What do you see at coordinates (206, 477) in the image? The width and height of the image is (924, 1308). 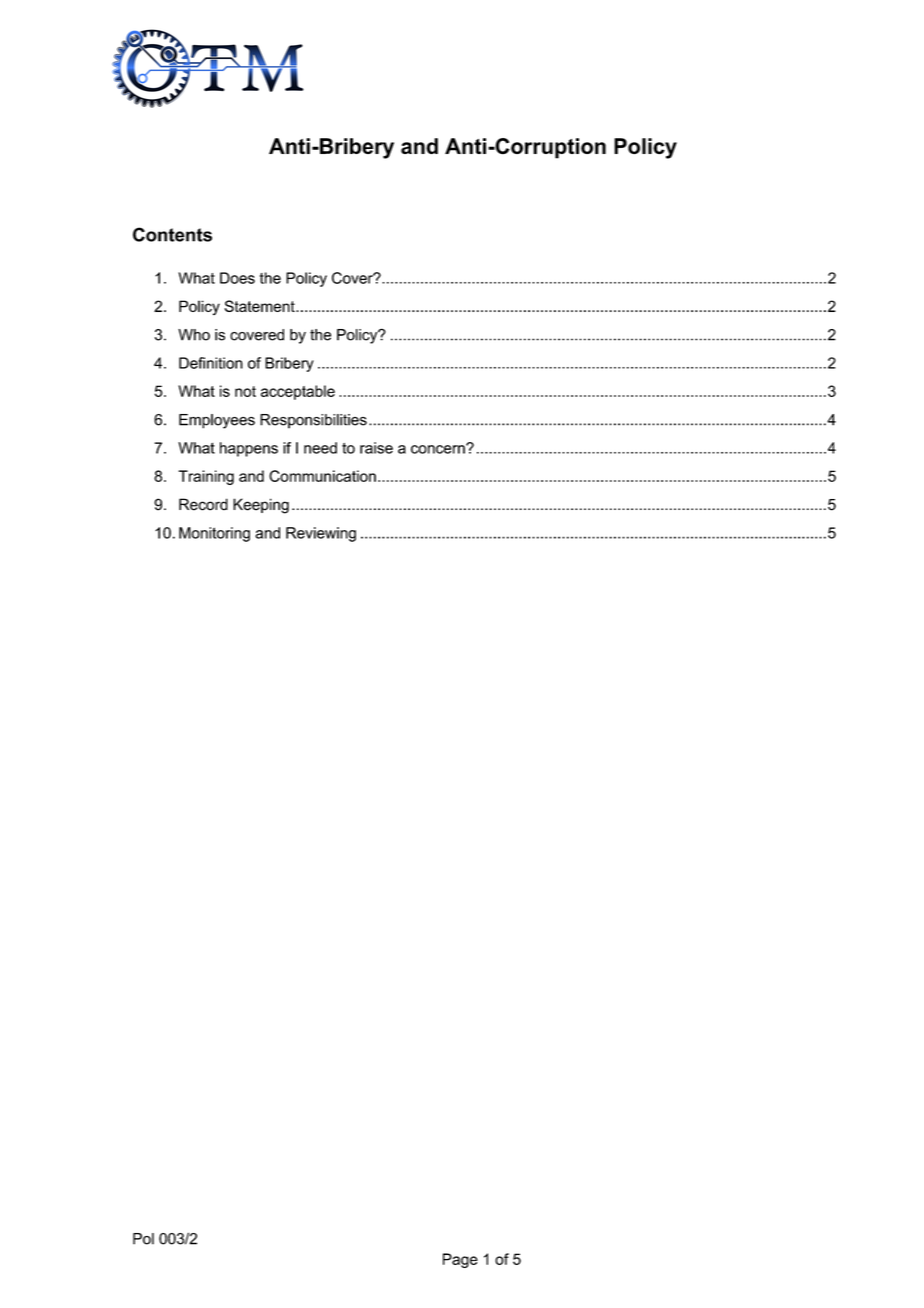 I see `Training` at bounding box center [206, 477].
